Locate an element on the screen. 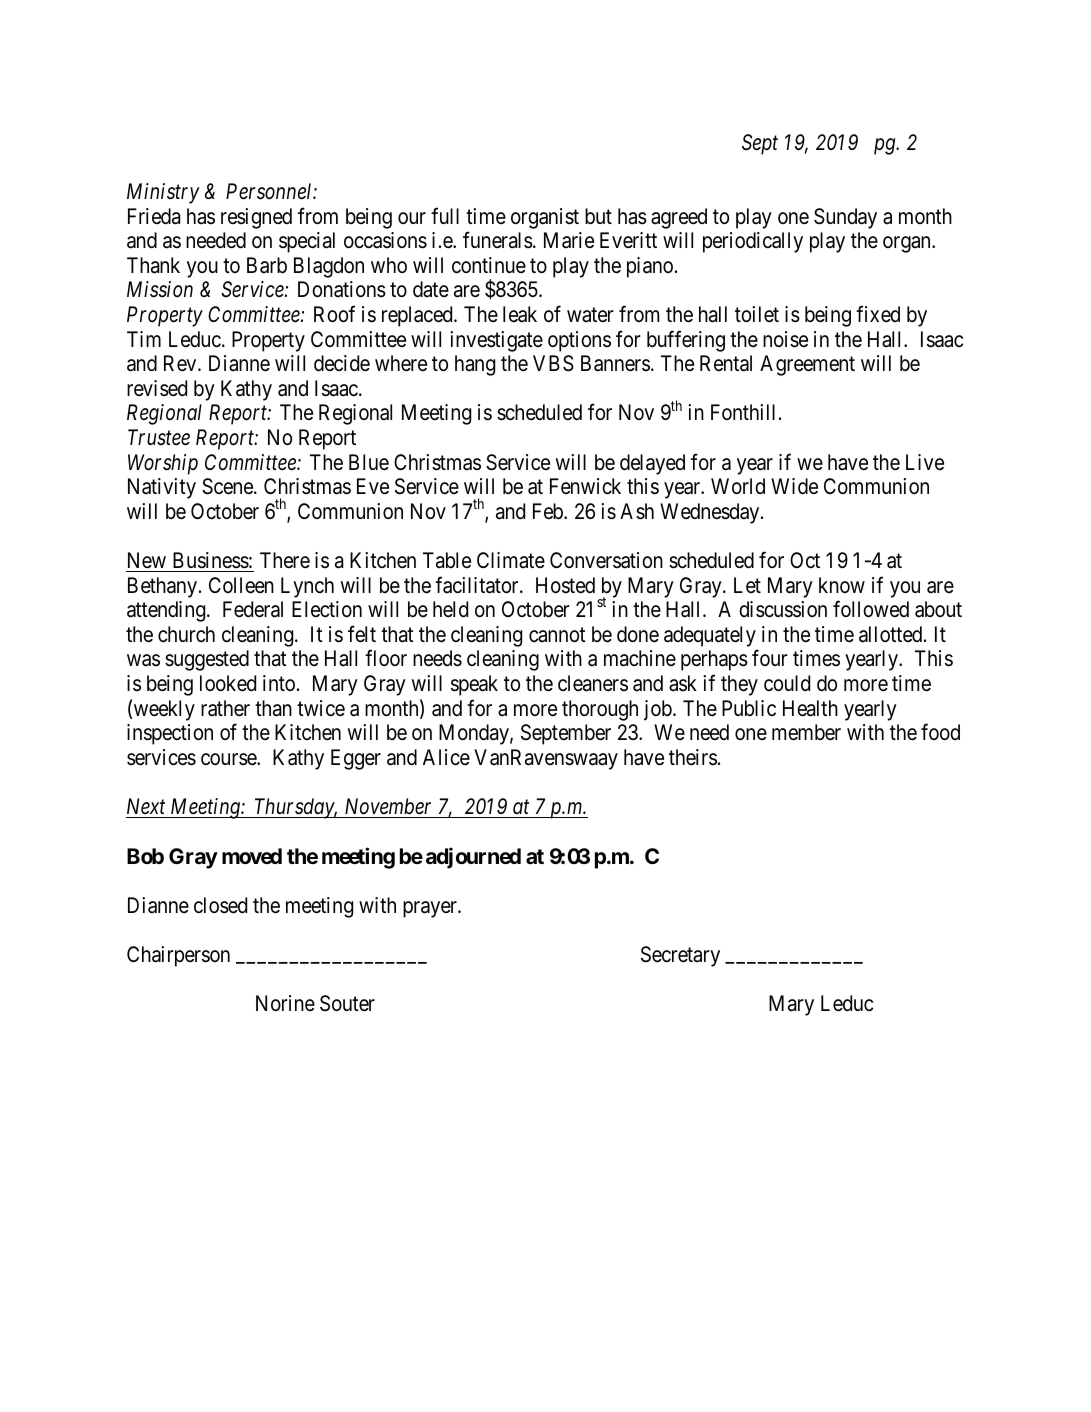 The width and height of the screenshot is (1091, 1412). Chairperson is located at coordinates (178, 956).
